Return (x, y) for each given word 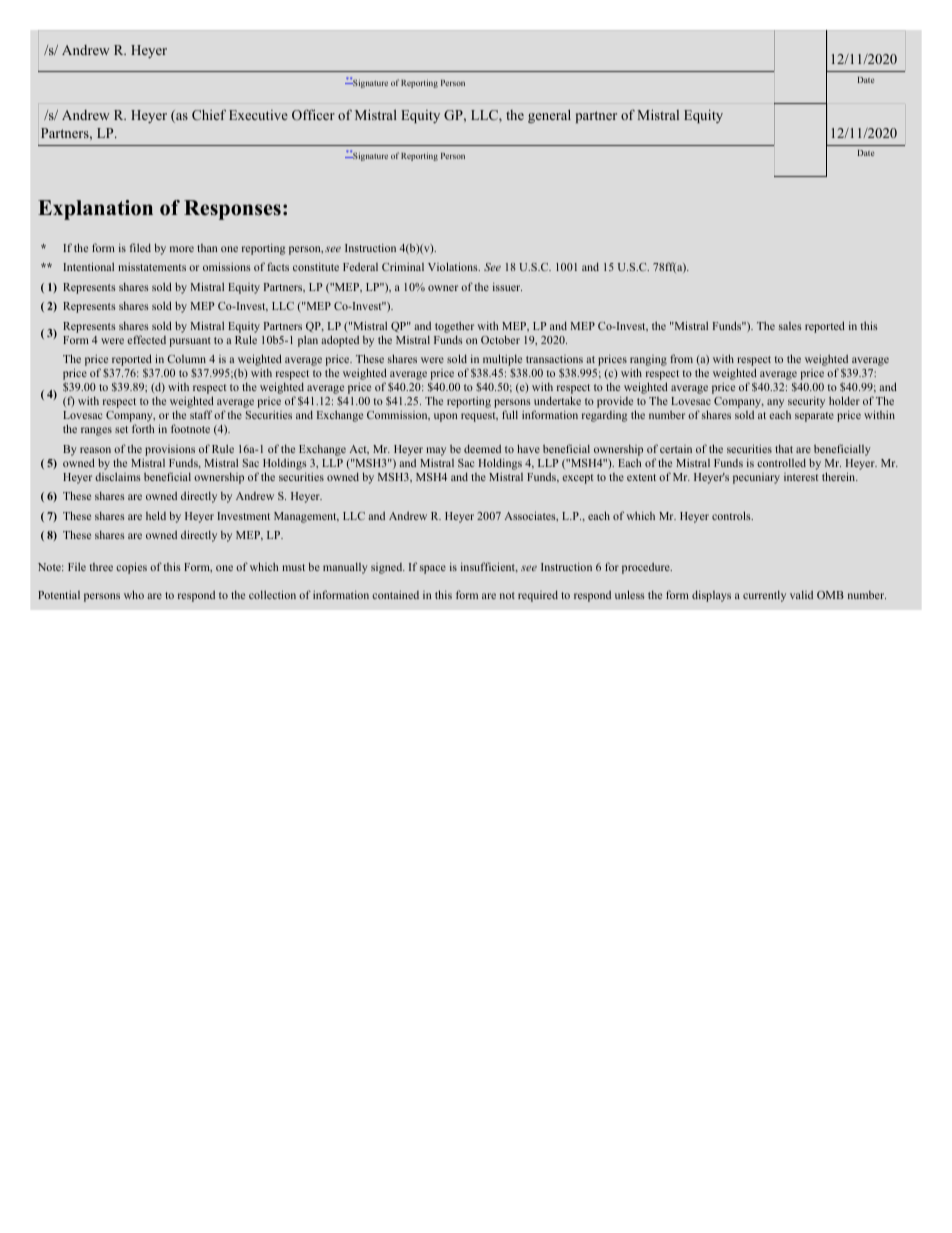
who (134, 594)
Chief (209, 114)
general (549, 116)
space (433, 569)
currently (764, 596)
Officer (313, 114)
